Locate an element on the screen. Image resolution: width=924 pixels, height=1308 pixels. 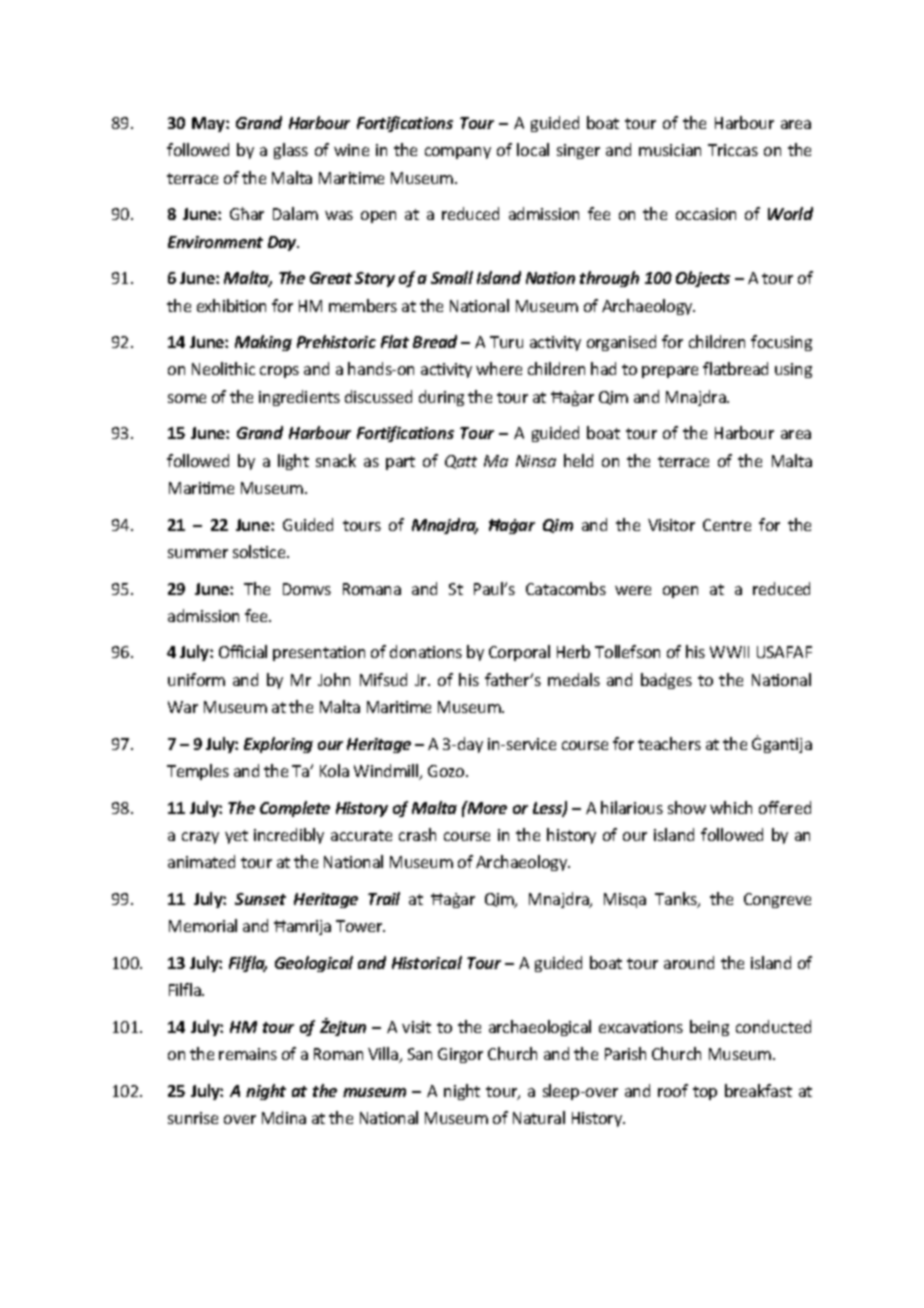
Making is located at coordinates (263, 343).
